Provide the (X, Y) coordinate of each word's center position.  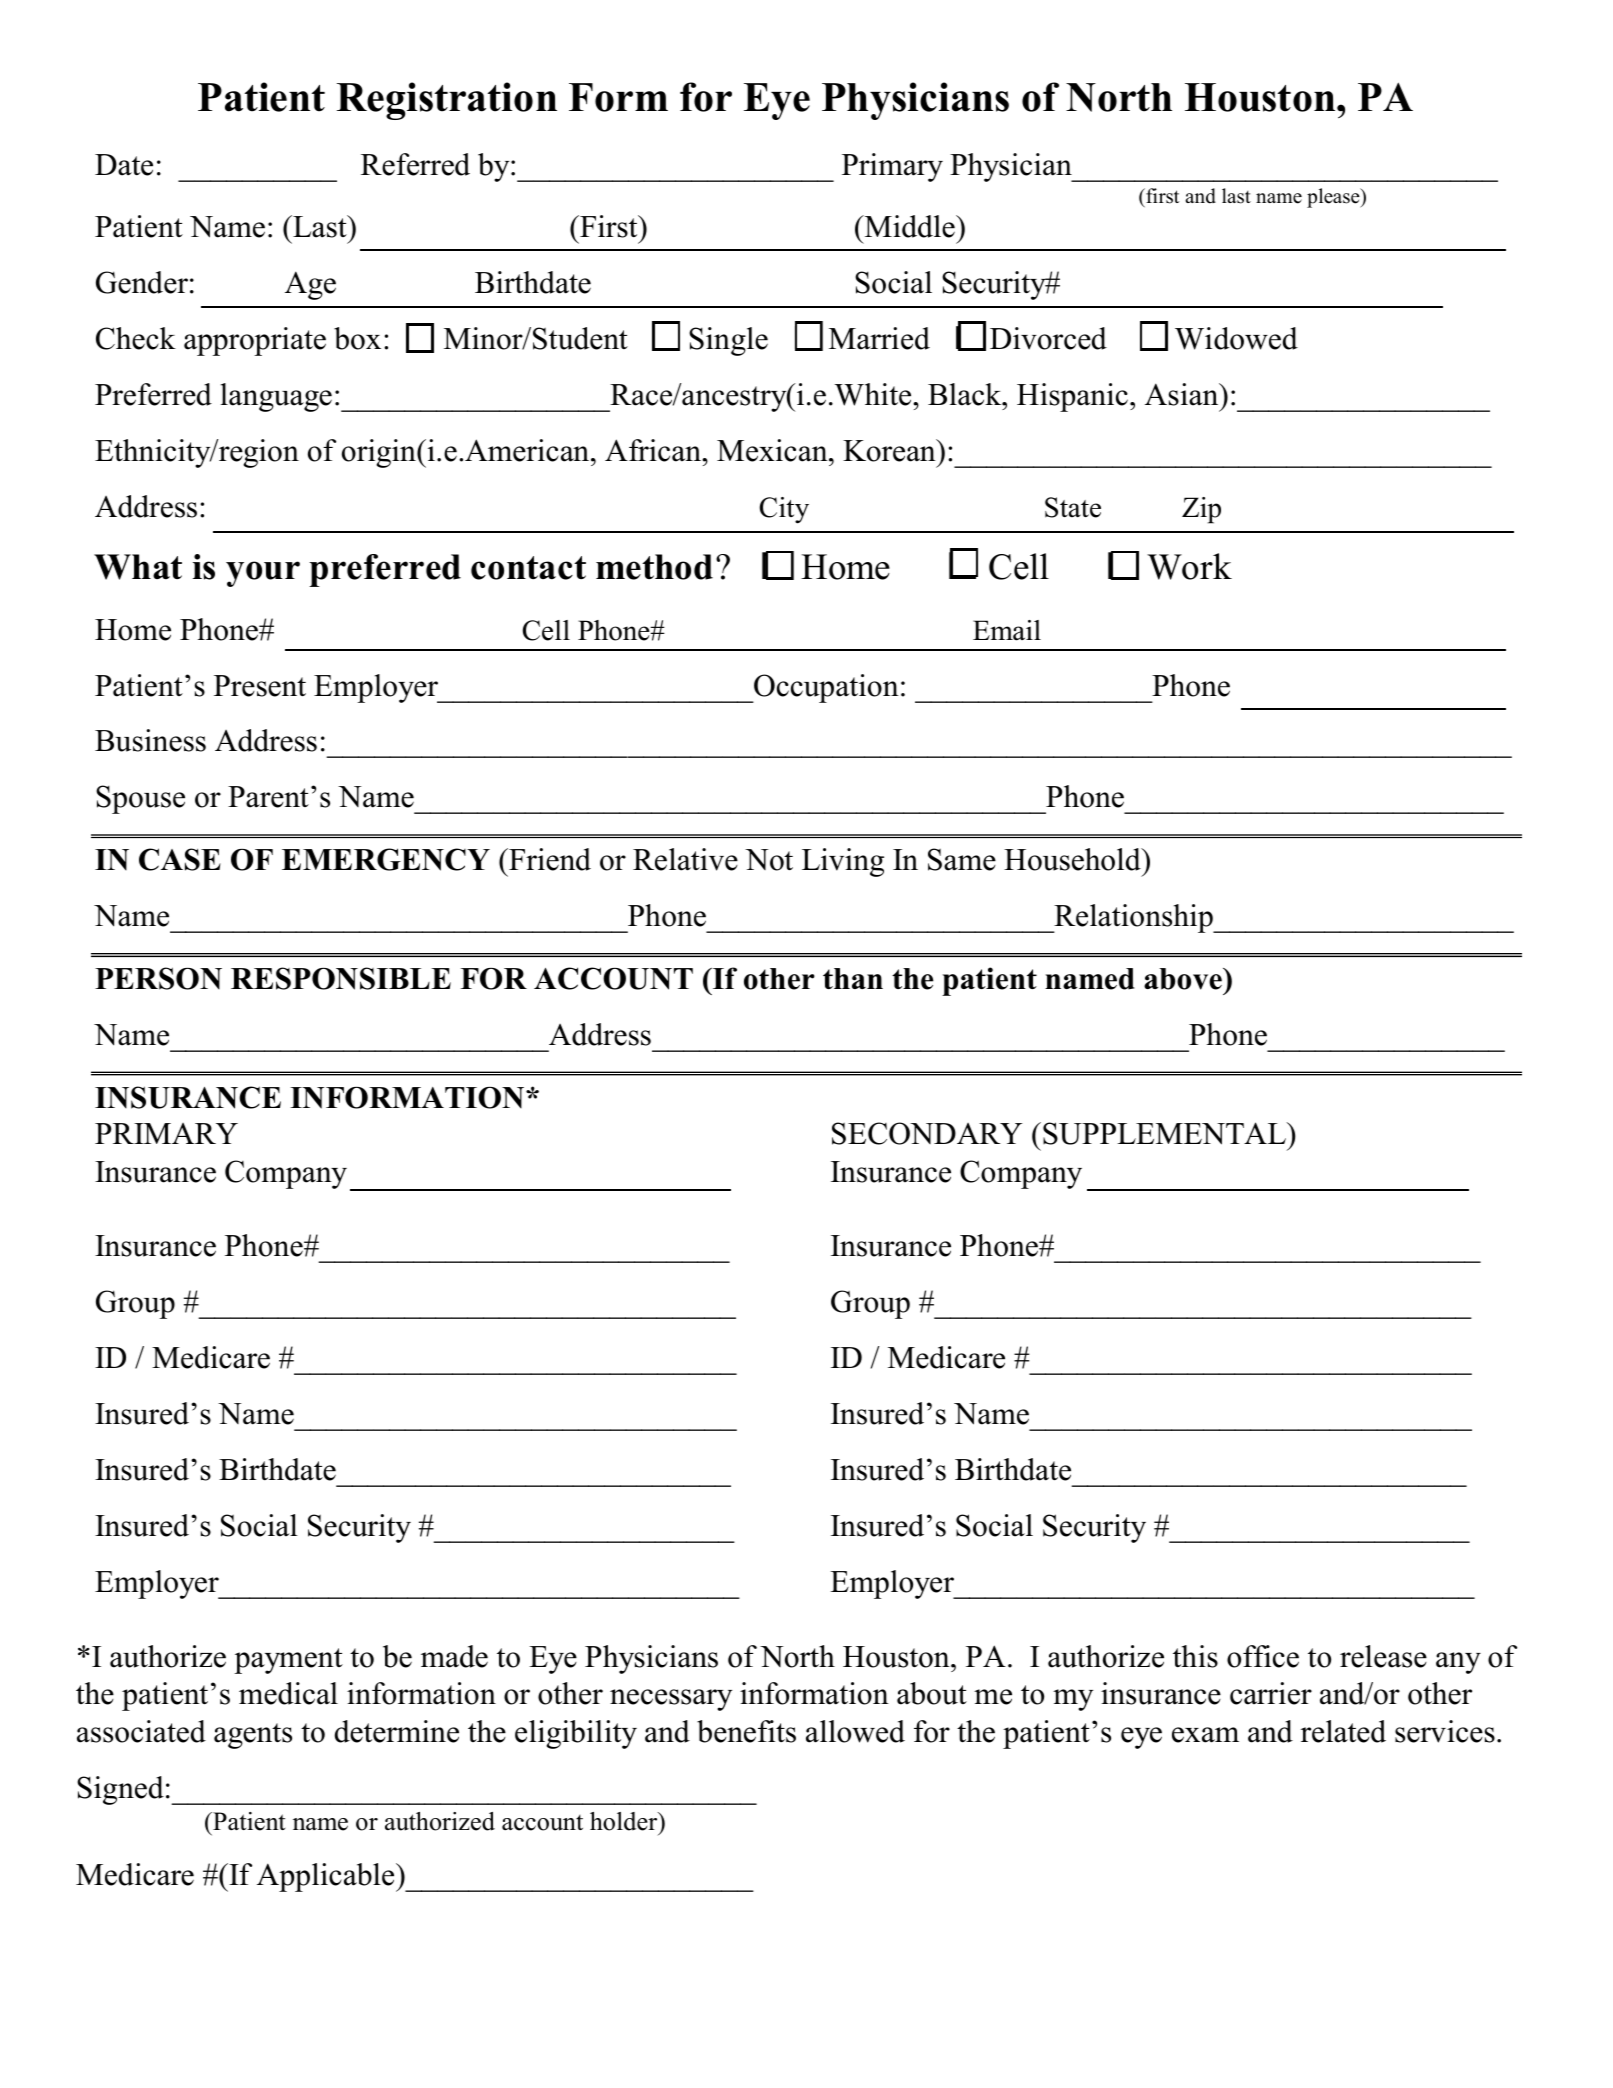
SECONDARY (927, 1133)
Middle (910, 226)
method (654, 567)
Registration (447, 101)
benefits (746, 1731)
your (263, 574)
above (1184, 979)
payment (288, 1661)
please (1334, 198)
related (1343, 1731)
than (853, 978)
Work (1189, 566)
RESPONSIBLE (341, 978)
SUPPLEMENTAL (1166, 1133)
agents (253, 1736)
